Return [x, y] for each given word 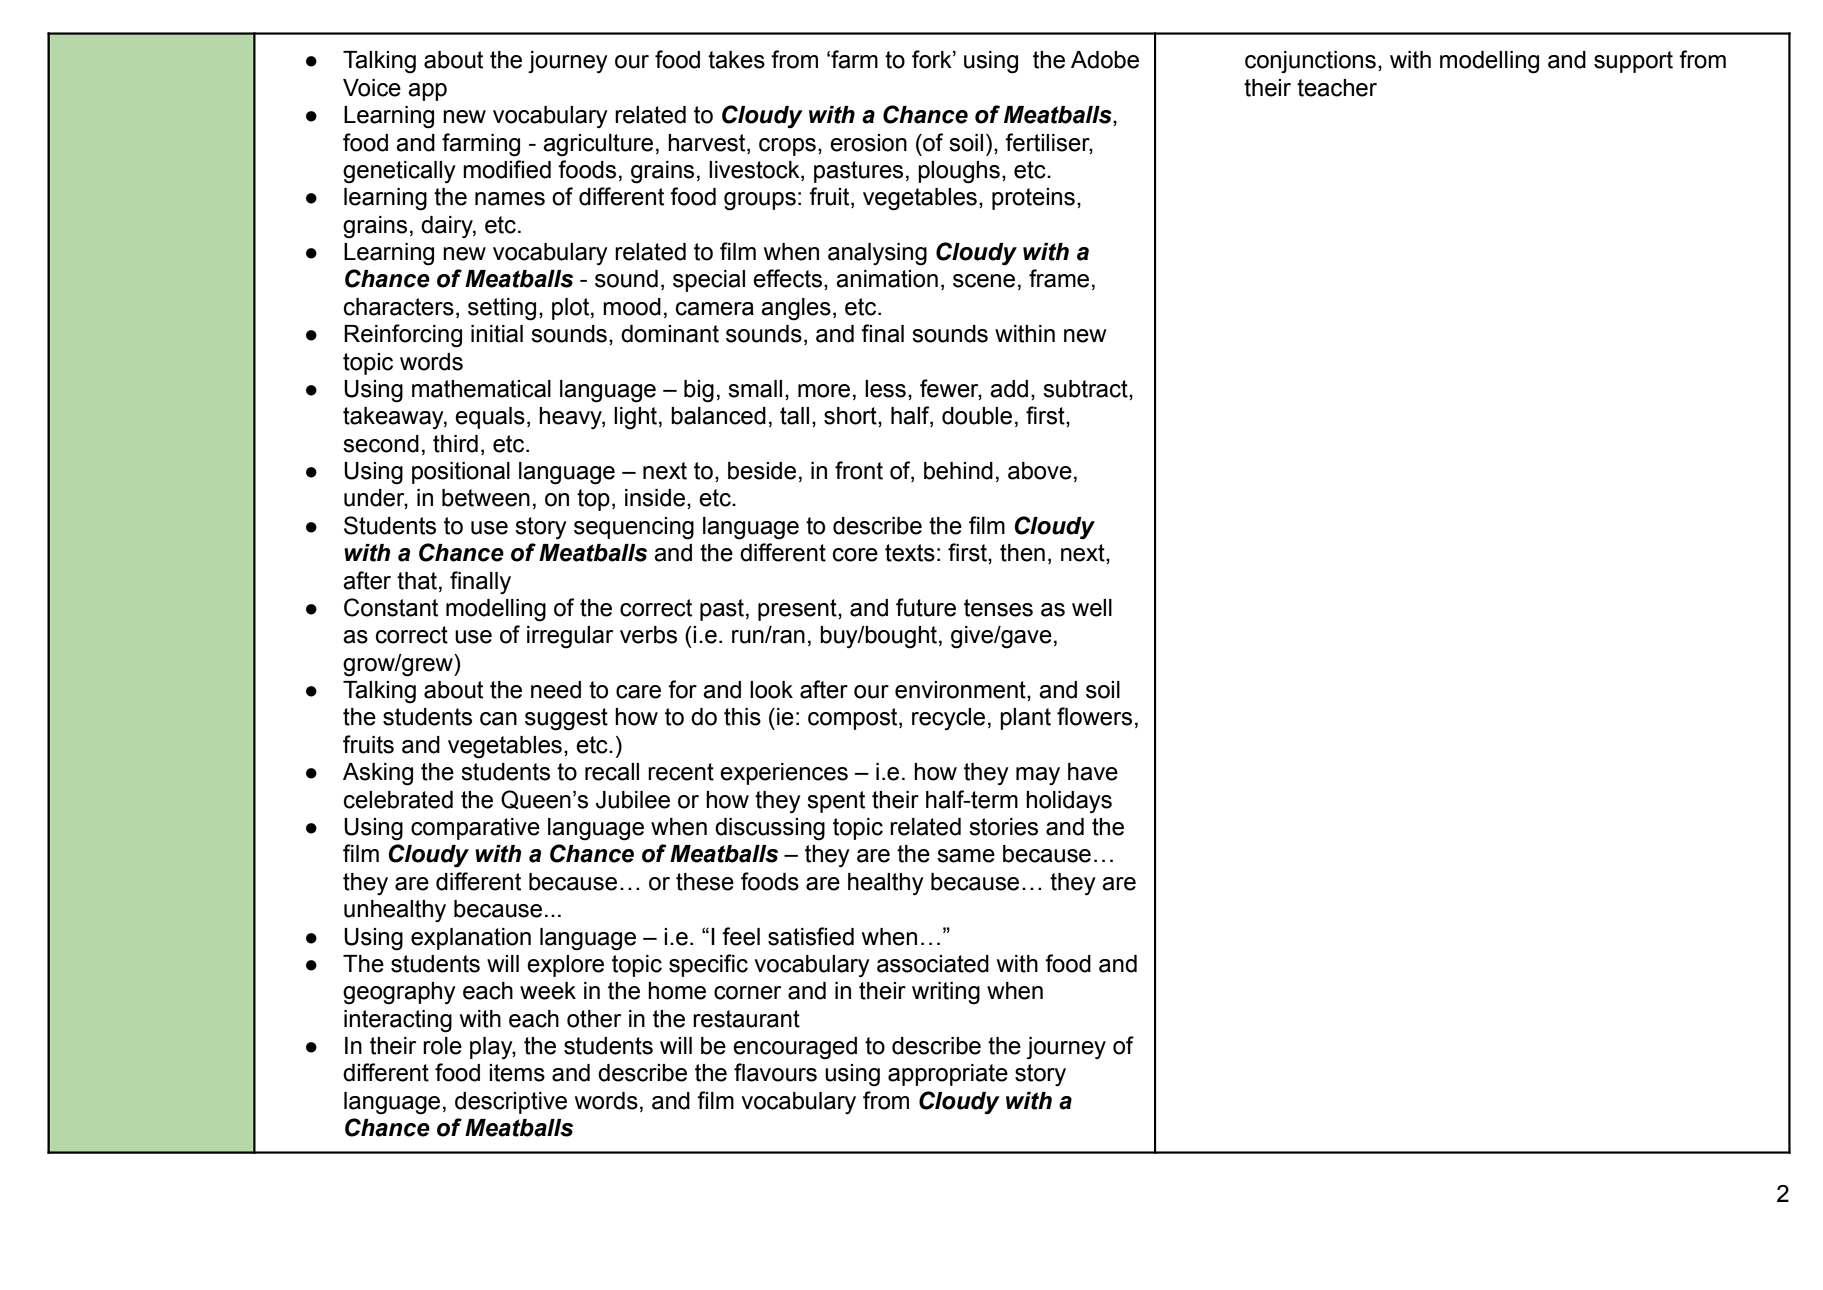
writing [946, 993]
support [1633, 62]
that [418, 581]
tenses [998, 608]
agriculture [598, 145]
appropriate [948, 1075]
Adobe [1105, 60]
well [1092, 608]
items [517, 1073]
